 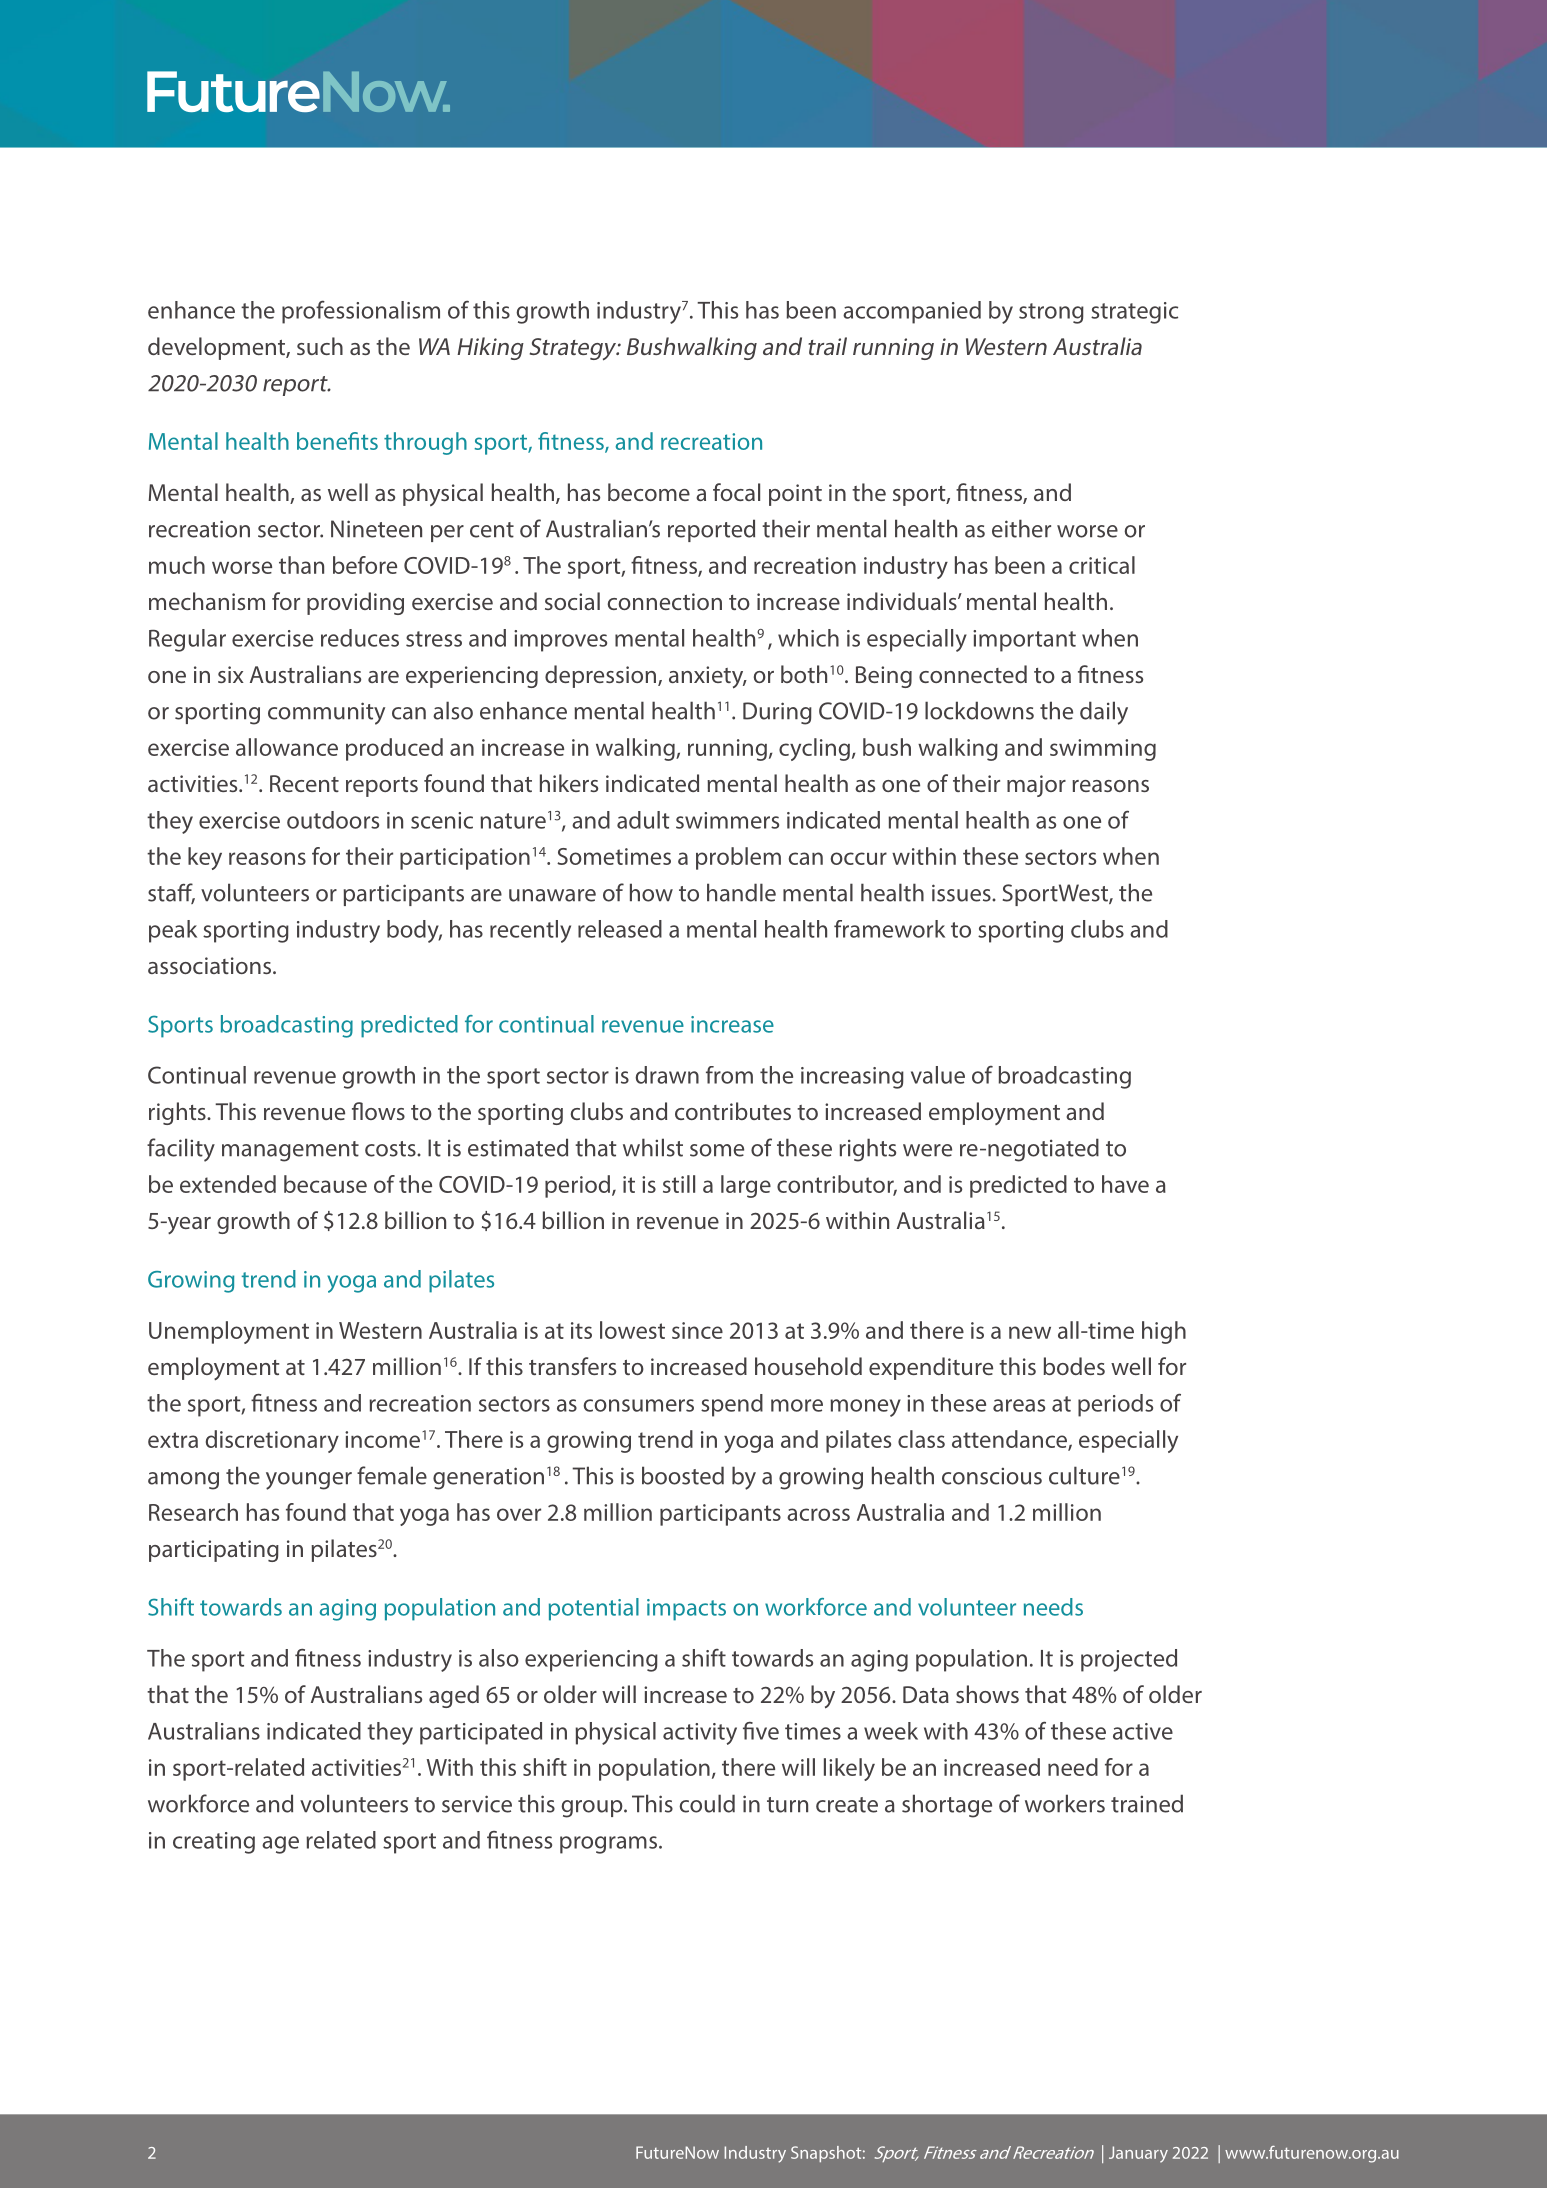 I want to click on creating, so click(x=214, y=1843).
